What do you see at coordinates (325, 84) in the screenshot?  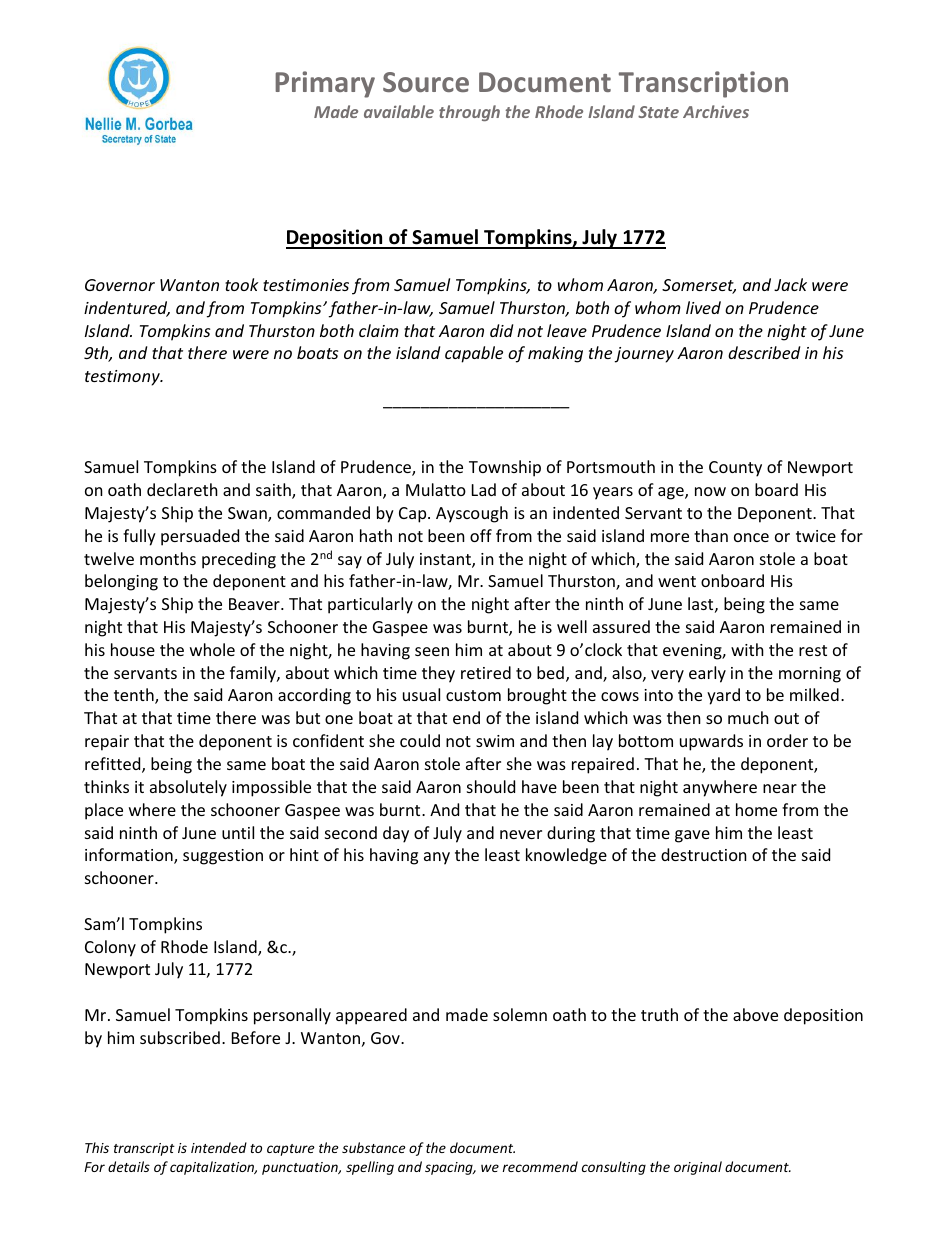 I see `Primary` at bounding box center [325, 84].
